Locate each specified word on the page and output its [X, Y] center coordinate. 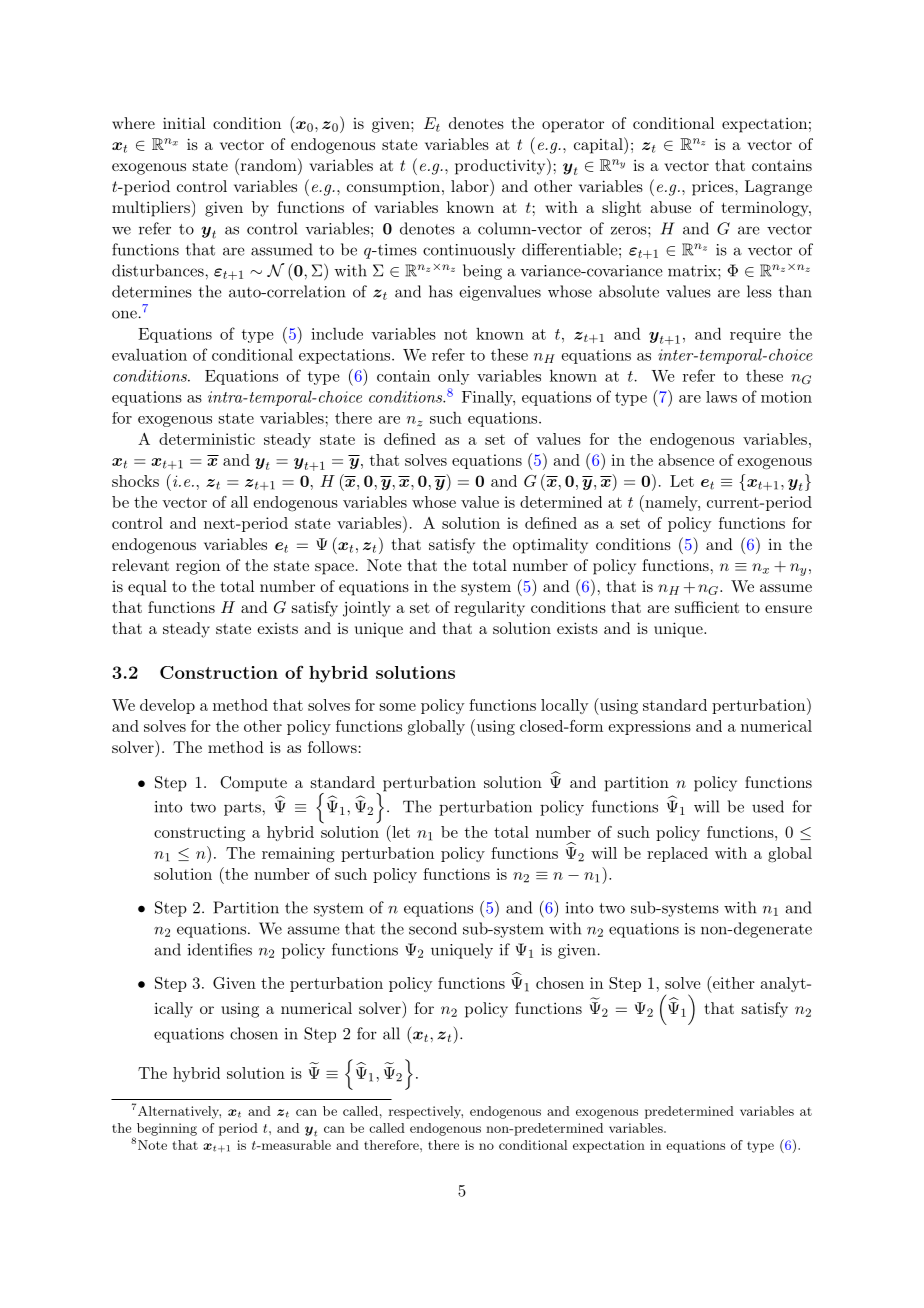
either [732, 982]
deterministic [207, 439]
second [433, 928]
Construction [219, 672]
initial [184, 123]
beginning [165, 1130]
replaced [677, 854]
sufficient [707, 607]
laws [721, 397]
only [454, 377]
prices [714, 188]
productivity [501, 166]
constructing [199, 834]
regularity [489, 609]
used [768, 806]
